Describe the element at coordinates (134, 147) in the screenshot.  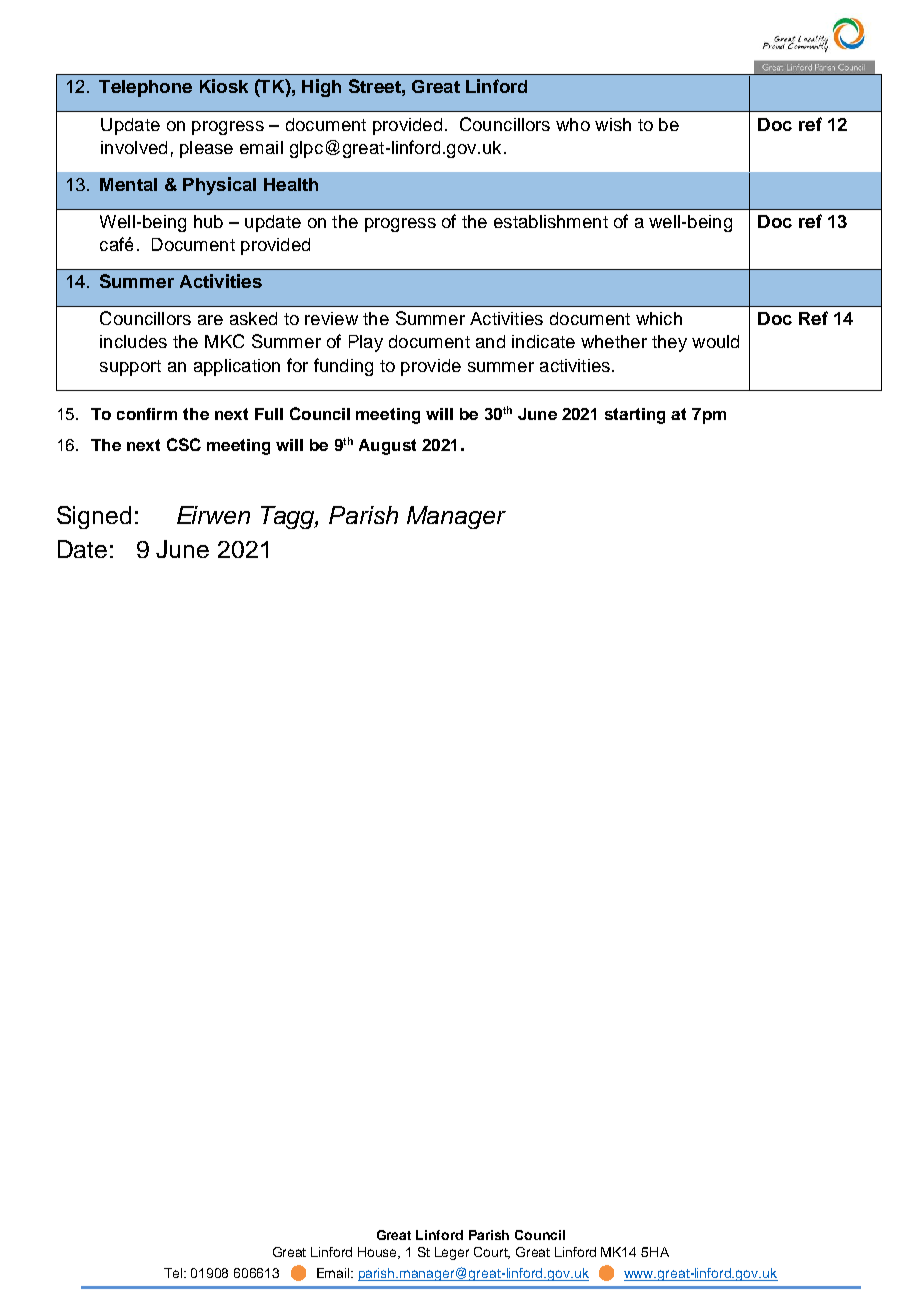
I see `involved` at that location.
